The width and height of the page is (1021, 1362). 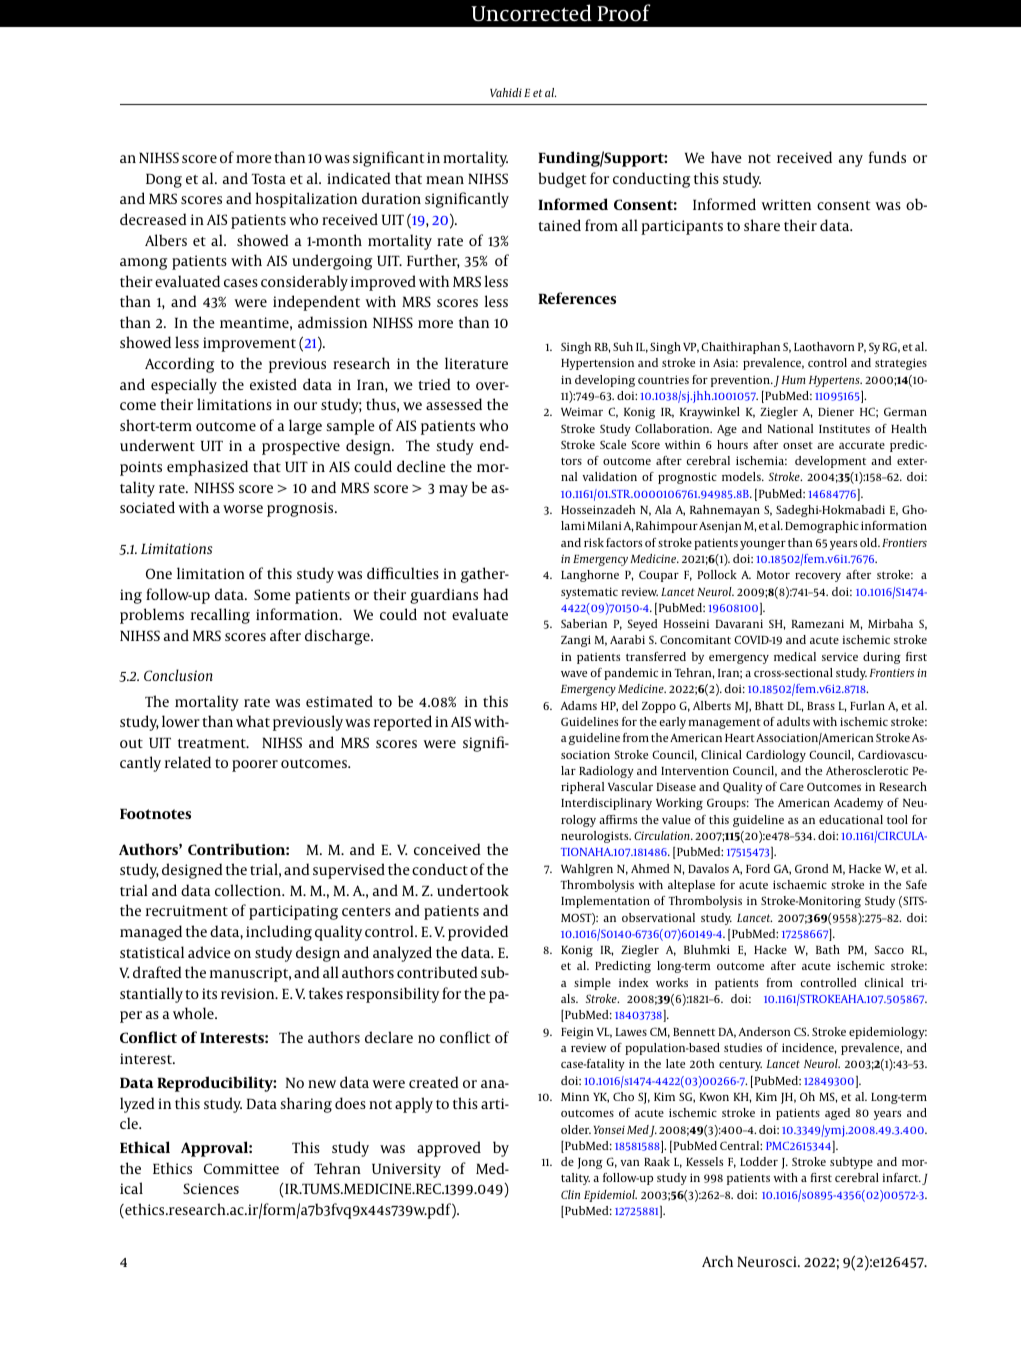 What do you see at coordinates (164, 180) in the page?
I see `Dong` at bounding box center [164, 180].
